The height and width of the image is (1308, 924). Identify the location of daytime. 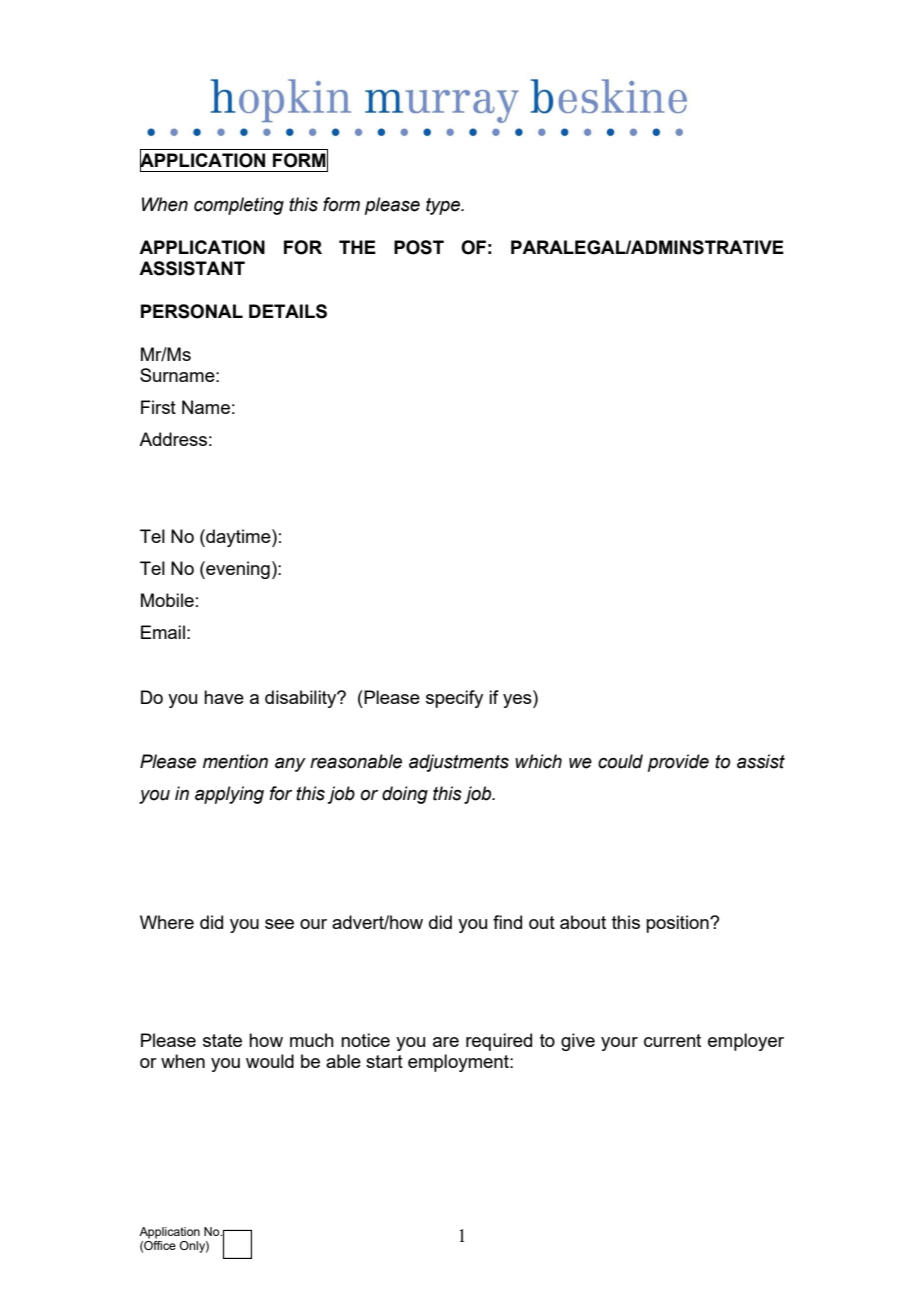
(238, 538).
